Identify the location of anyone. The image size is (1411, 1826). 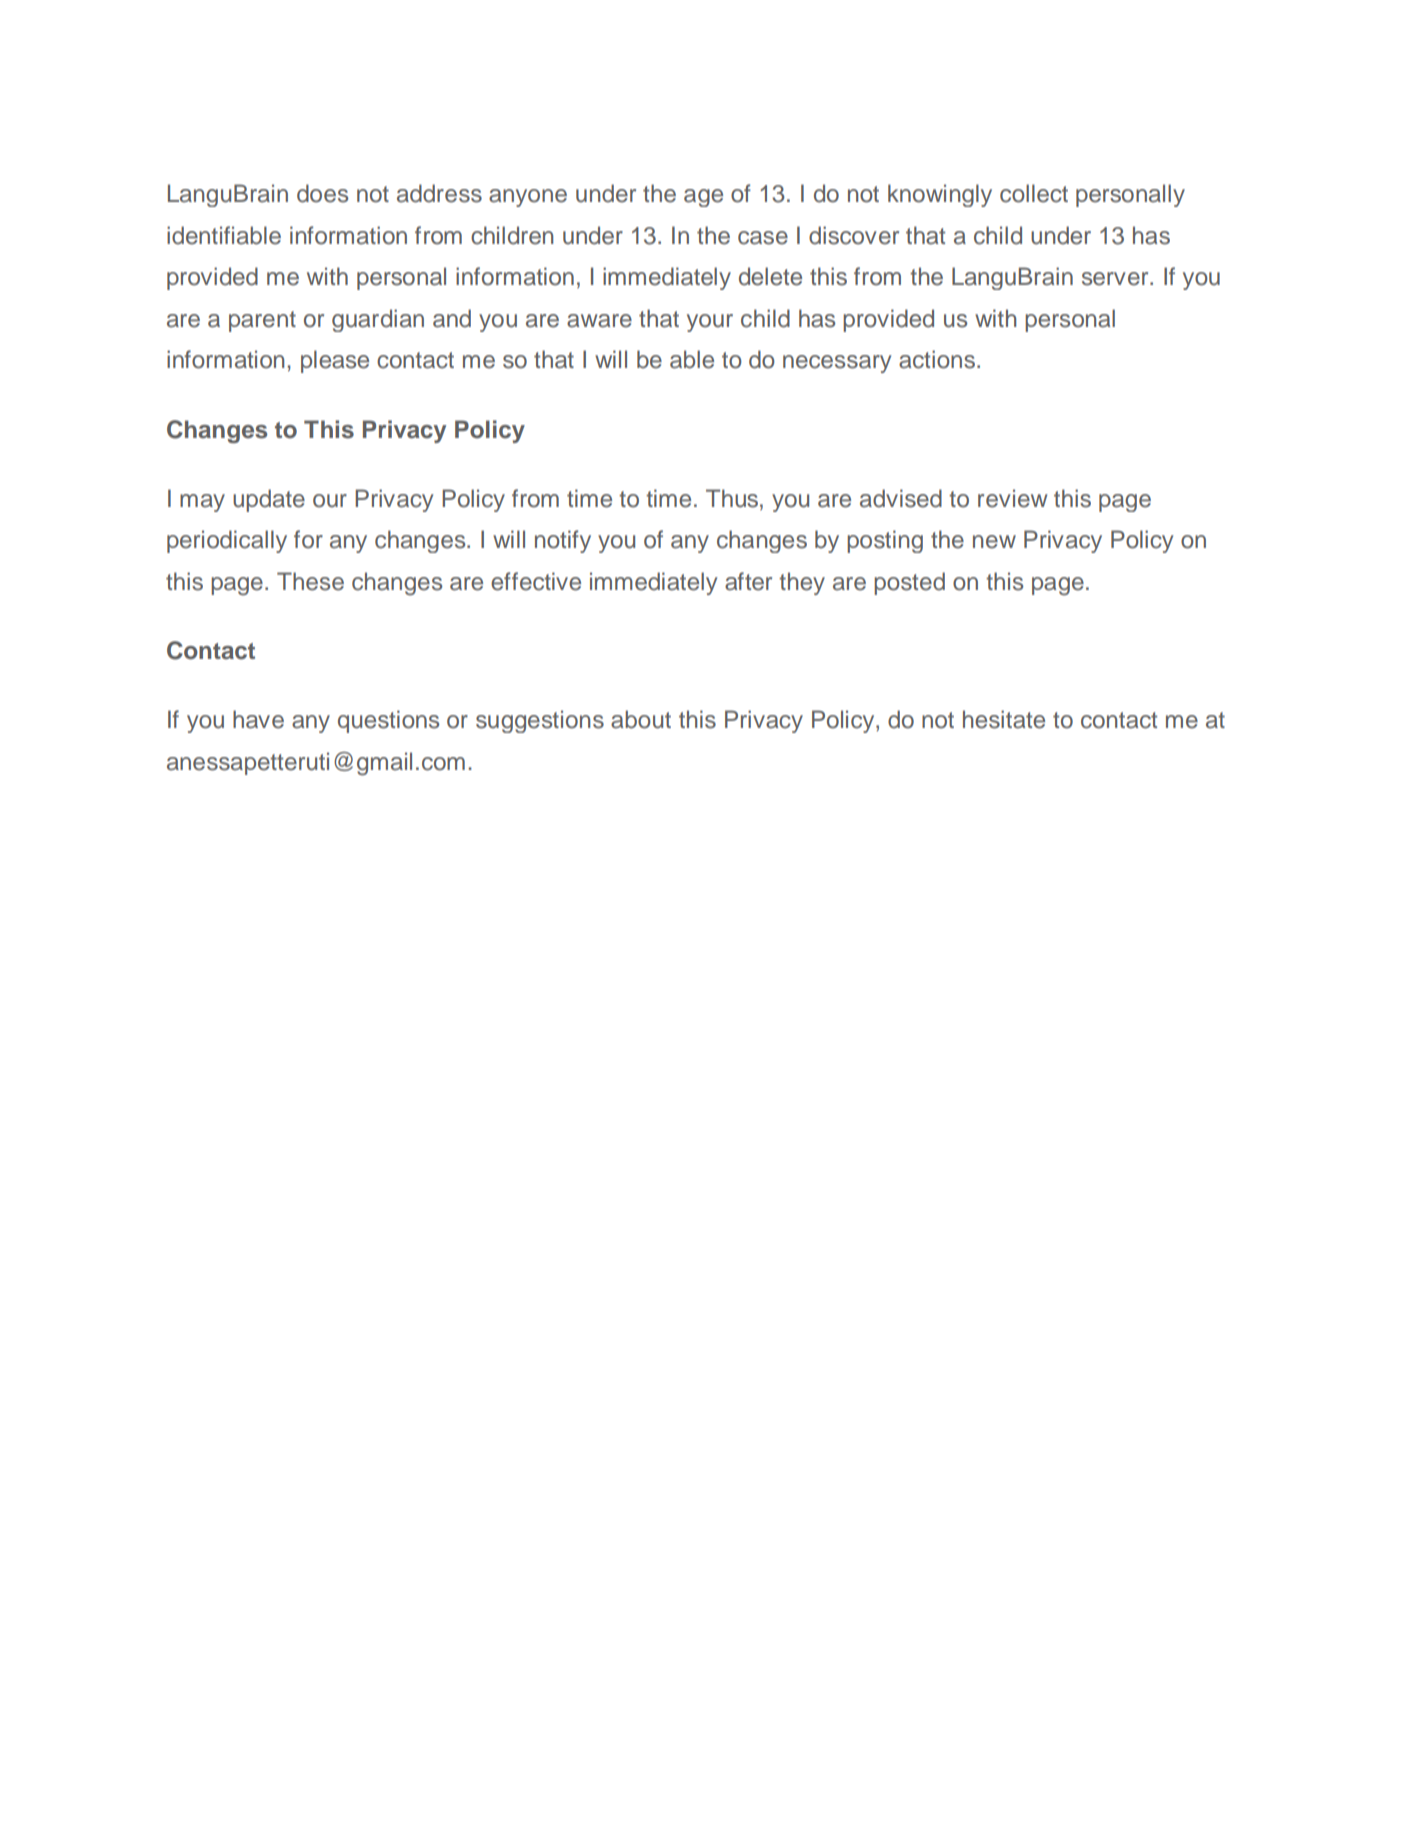
(528, 198).
